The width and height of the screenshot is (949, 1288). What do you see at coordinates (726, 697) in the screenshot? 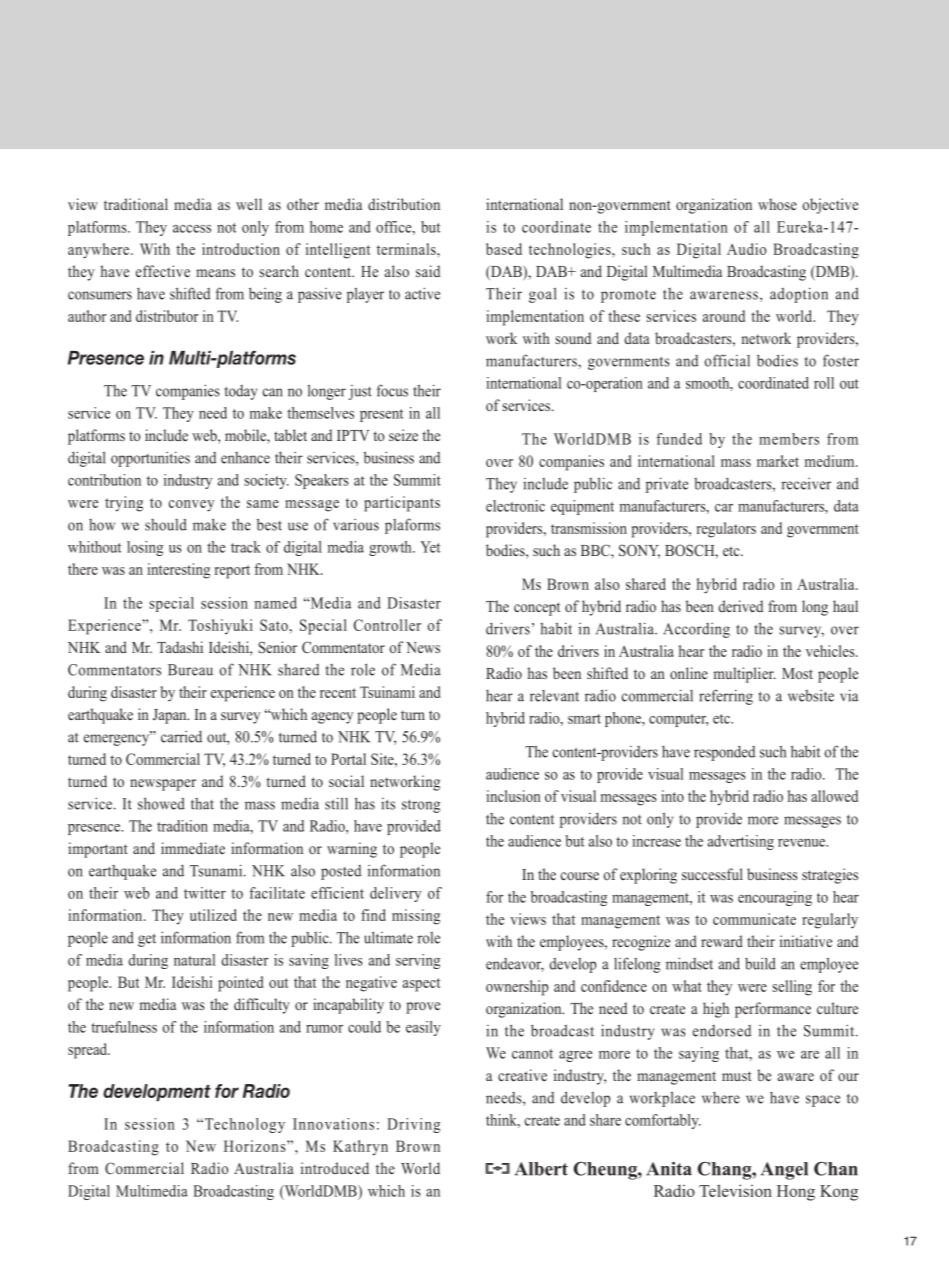
I see `referring` at bounding box center [726, 697].
